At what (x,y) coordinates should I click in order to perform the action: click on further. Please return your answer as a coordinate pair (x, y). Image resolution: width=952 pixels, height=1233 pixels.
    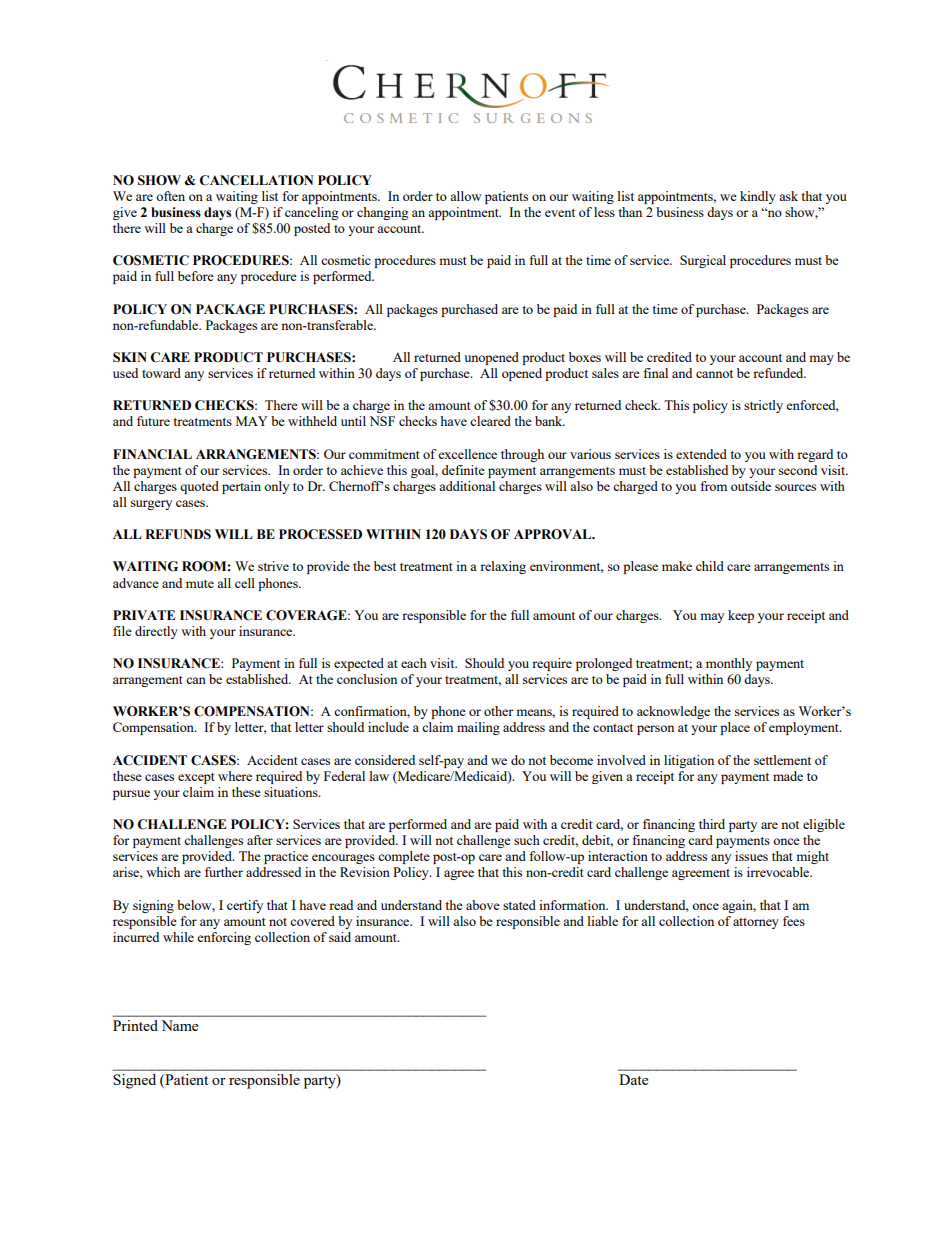
    Looking at the image, I should click on (224, 872).
